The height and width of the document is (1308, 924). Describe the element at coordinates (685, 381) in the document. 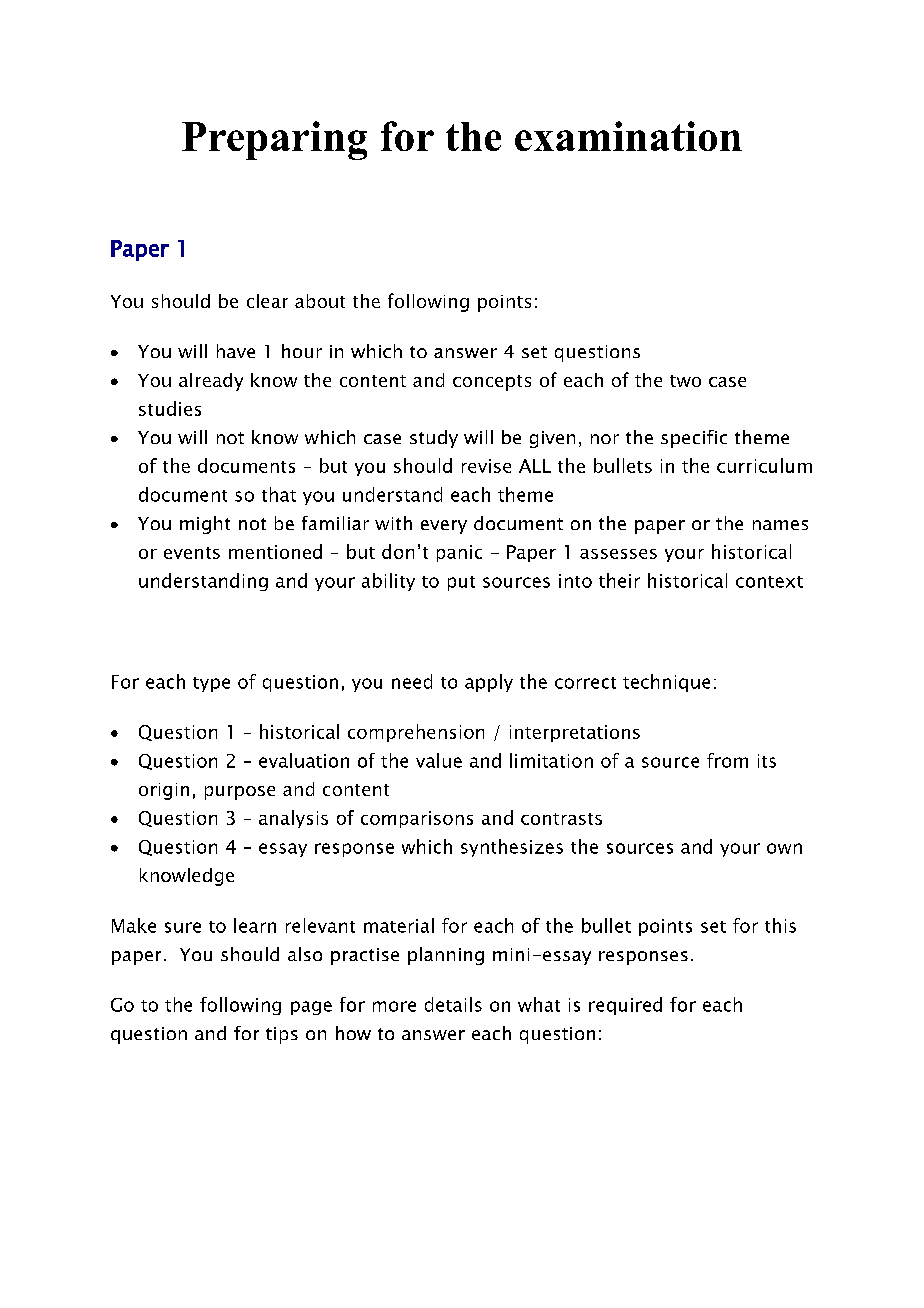

I see `two` at that location.
